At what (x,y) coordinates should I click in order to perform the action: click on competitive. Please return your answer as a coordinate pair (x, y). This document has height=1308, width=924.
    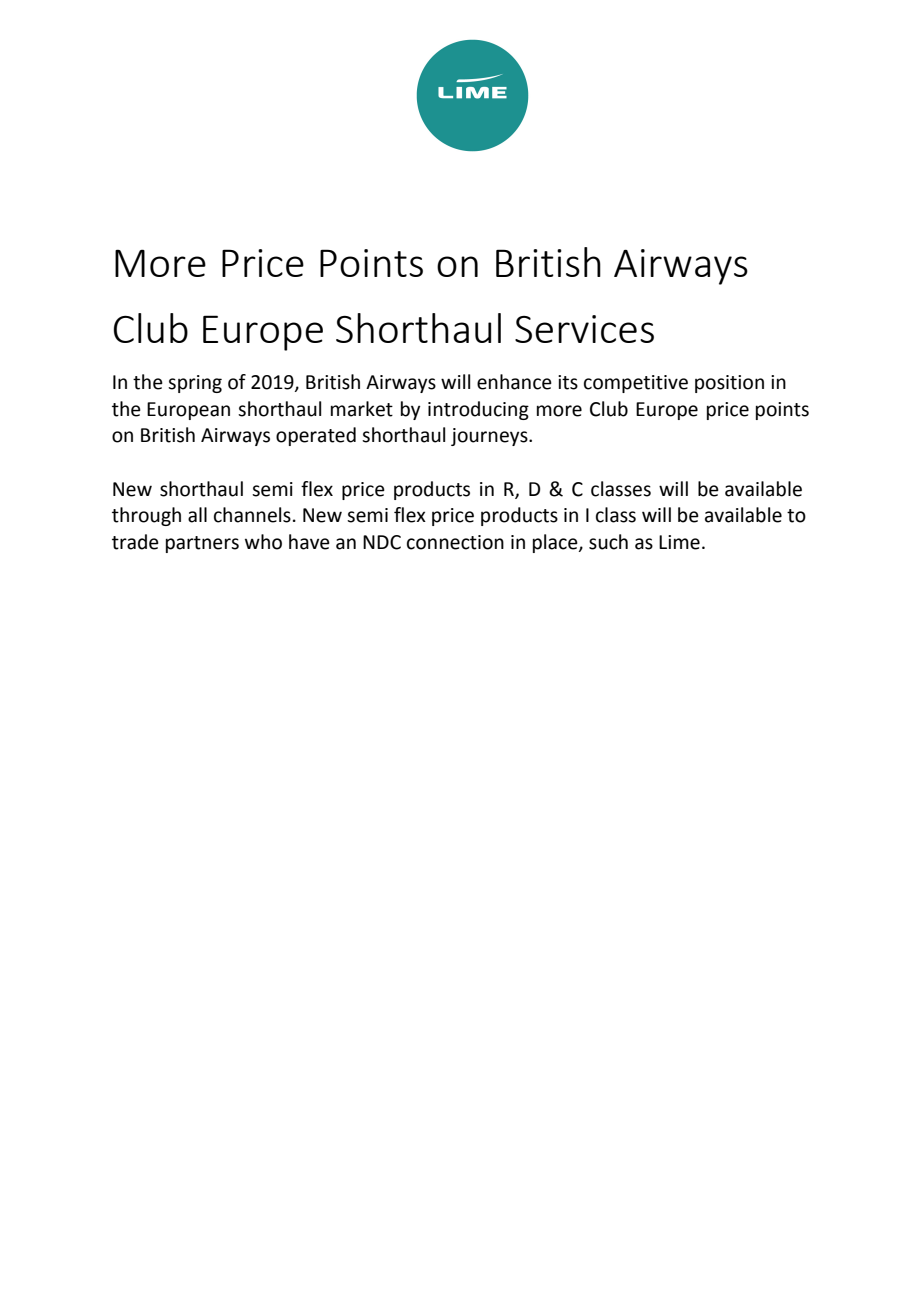
    Looking at the image, I should click on (636, 384).
